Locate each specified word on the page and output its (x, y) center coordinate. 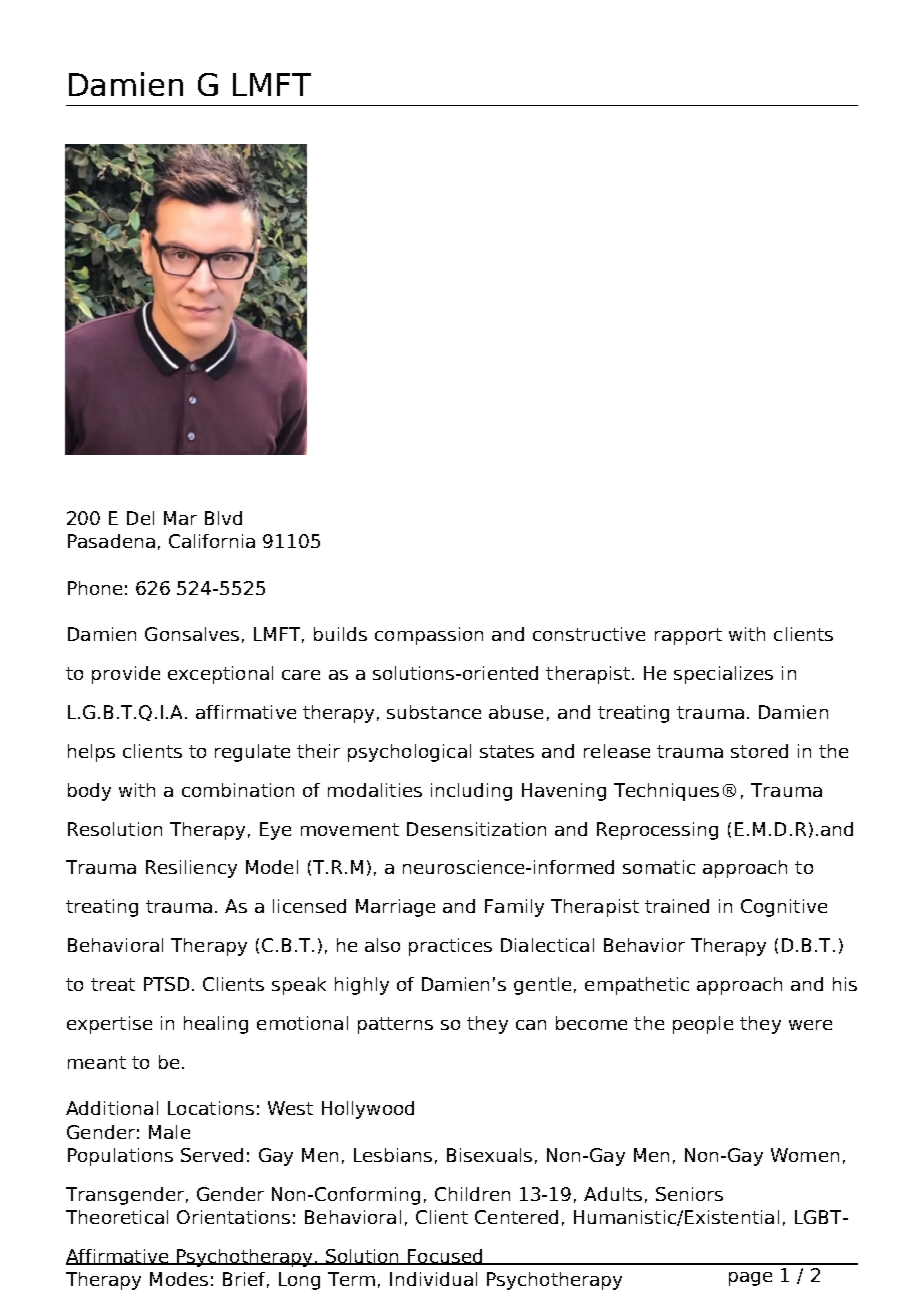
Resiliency (191, 869)
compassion (429, 636)
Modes (179, 1279)
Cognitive (784, 908)
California (212, 541)
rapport (688, 636)
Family (514, 908)
